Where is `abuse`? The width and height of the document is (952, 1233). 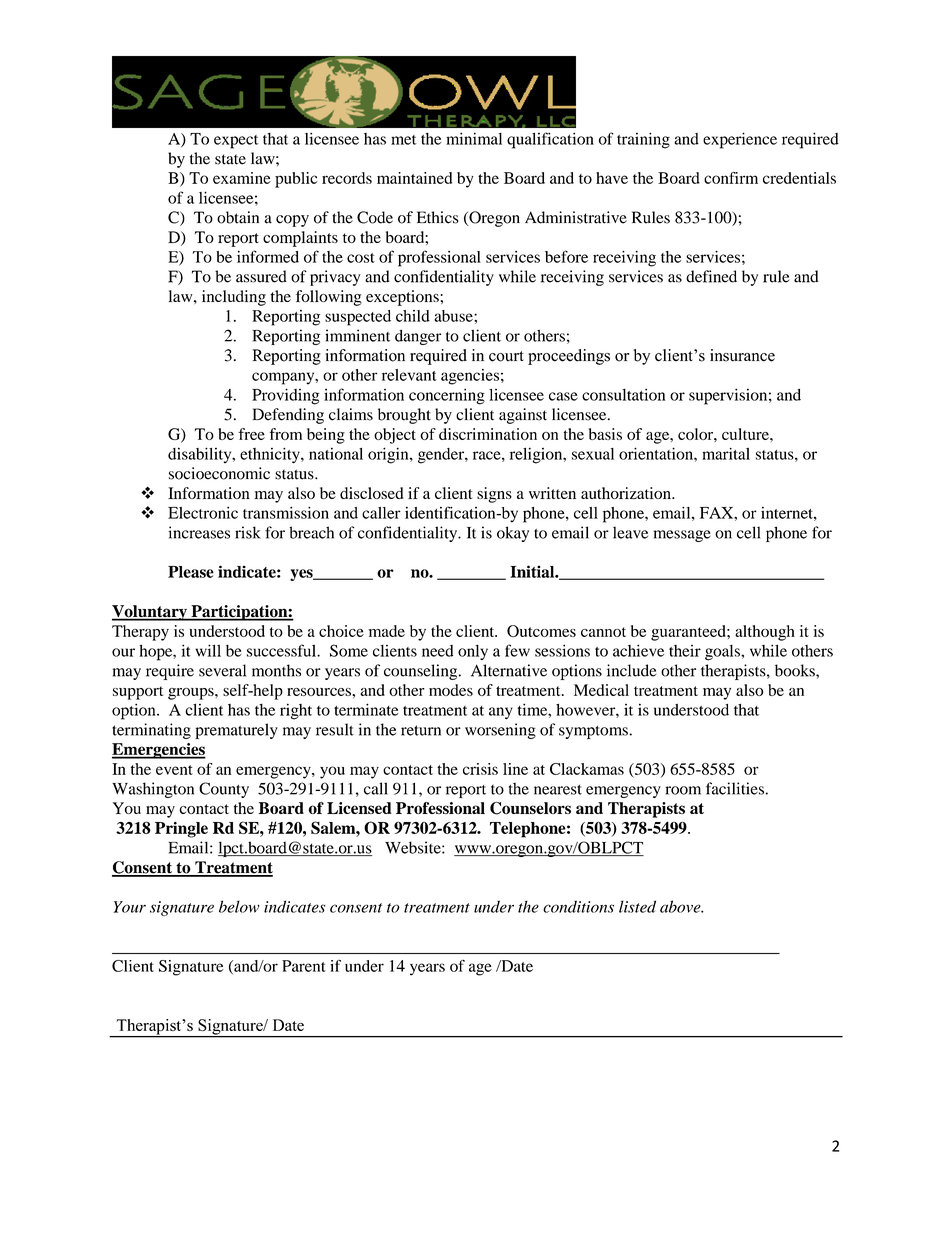
abuse is located at coordinates (454, 316).
